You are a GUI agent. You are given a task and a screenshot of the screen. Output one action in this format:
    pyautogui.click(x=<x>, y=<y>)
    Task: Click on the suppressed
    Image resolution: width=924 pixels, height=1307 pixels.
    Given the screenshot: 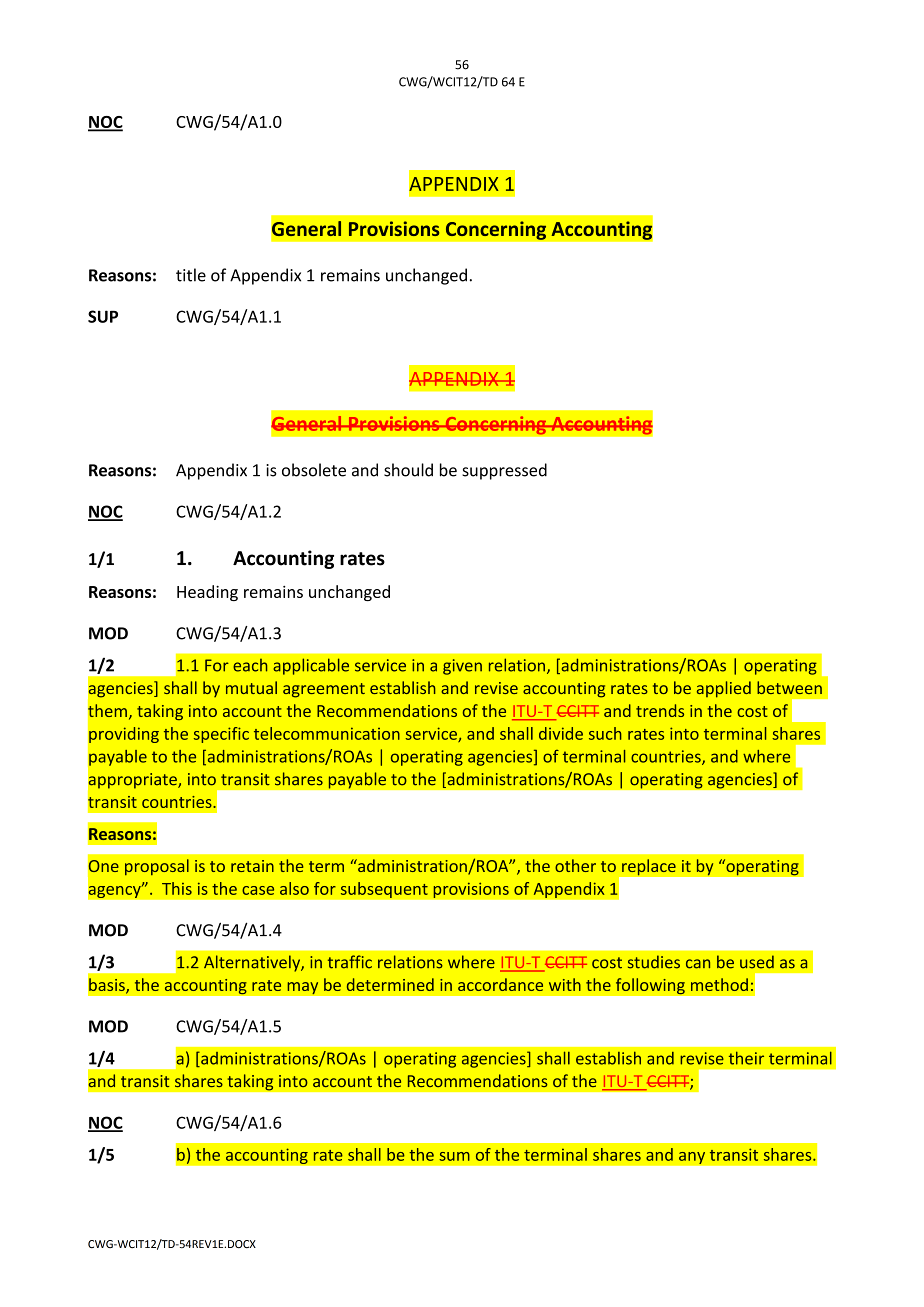 What is the action you would take?
    pyautogui.click(x=504, y=471)
